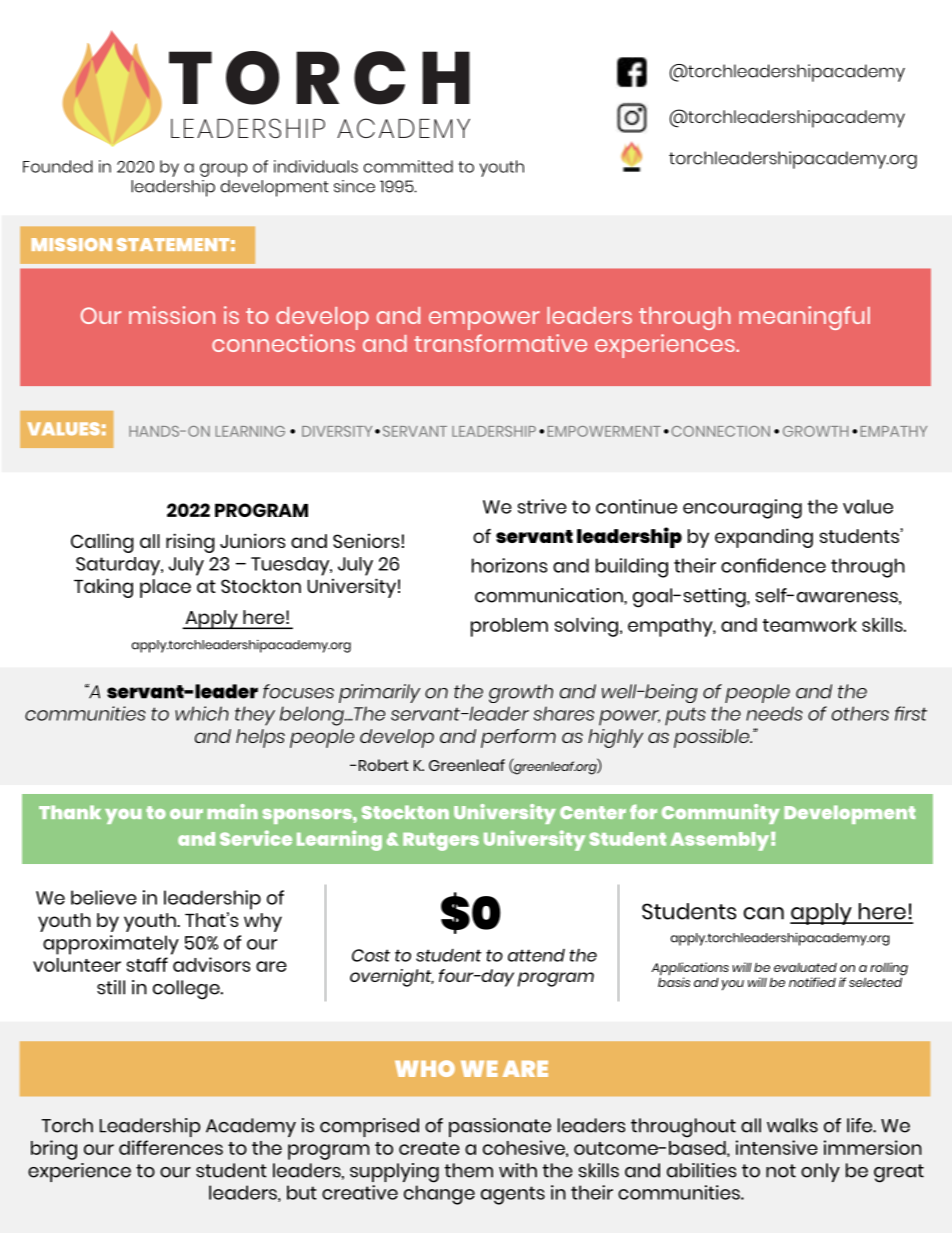 The width and height of the screenshot is (952, 1233). Describe the element at coordinates (469, 1170) in the screenshot. I see `them` at that location.
